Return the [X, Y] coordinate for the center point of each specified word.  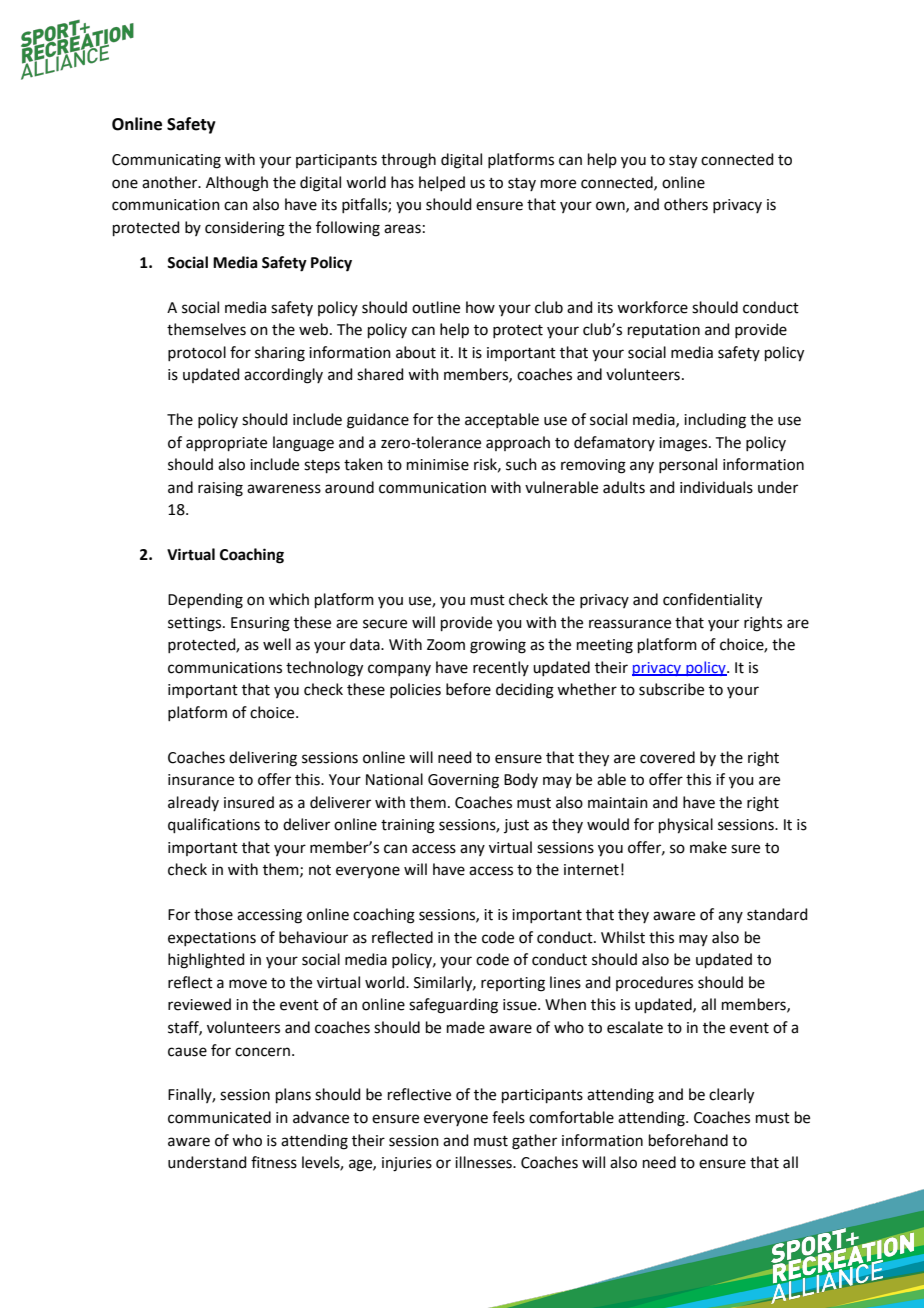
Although [237, 184]
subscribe [671, 689]
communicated [219, 1117]
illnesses [484, 1162]
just [516, 826]
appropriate [226, 444]
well [277, 644]
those [213, 914]
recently [501, 668]
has [402, 182]
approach [518, 443]
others [686, 204]
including [715, 421]
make [708, 847]
